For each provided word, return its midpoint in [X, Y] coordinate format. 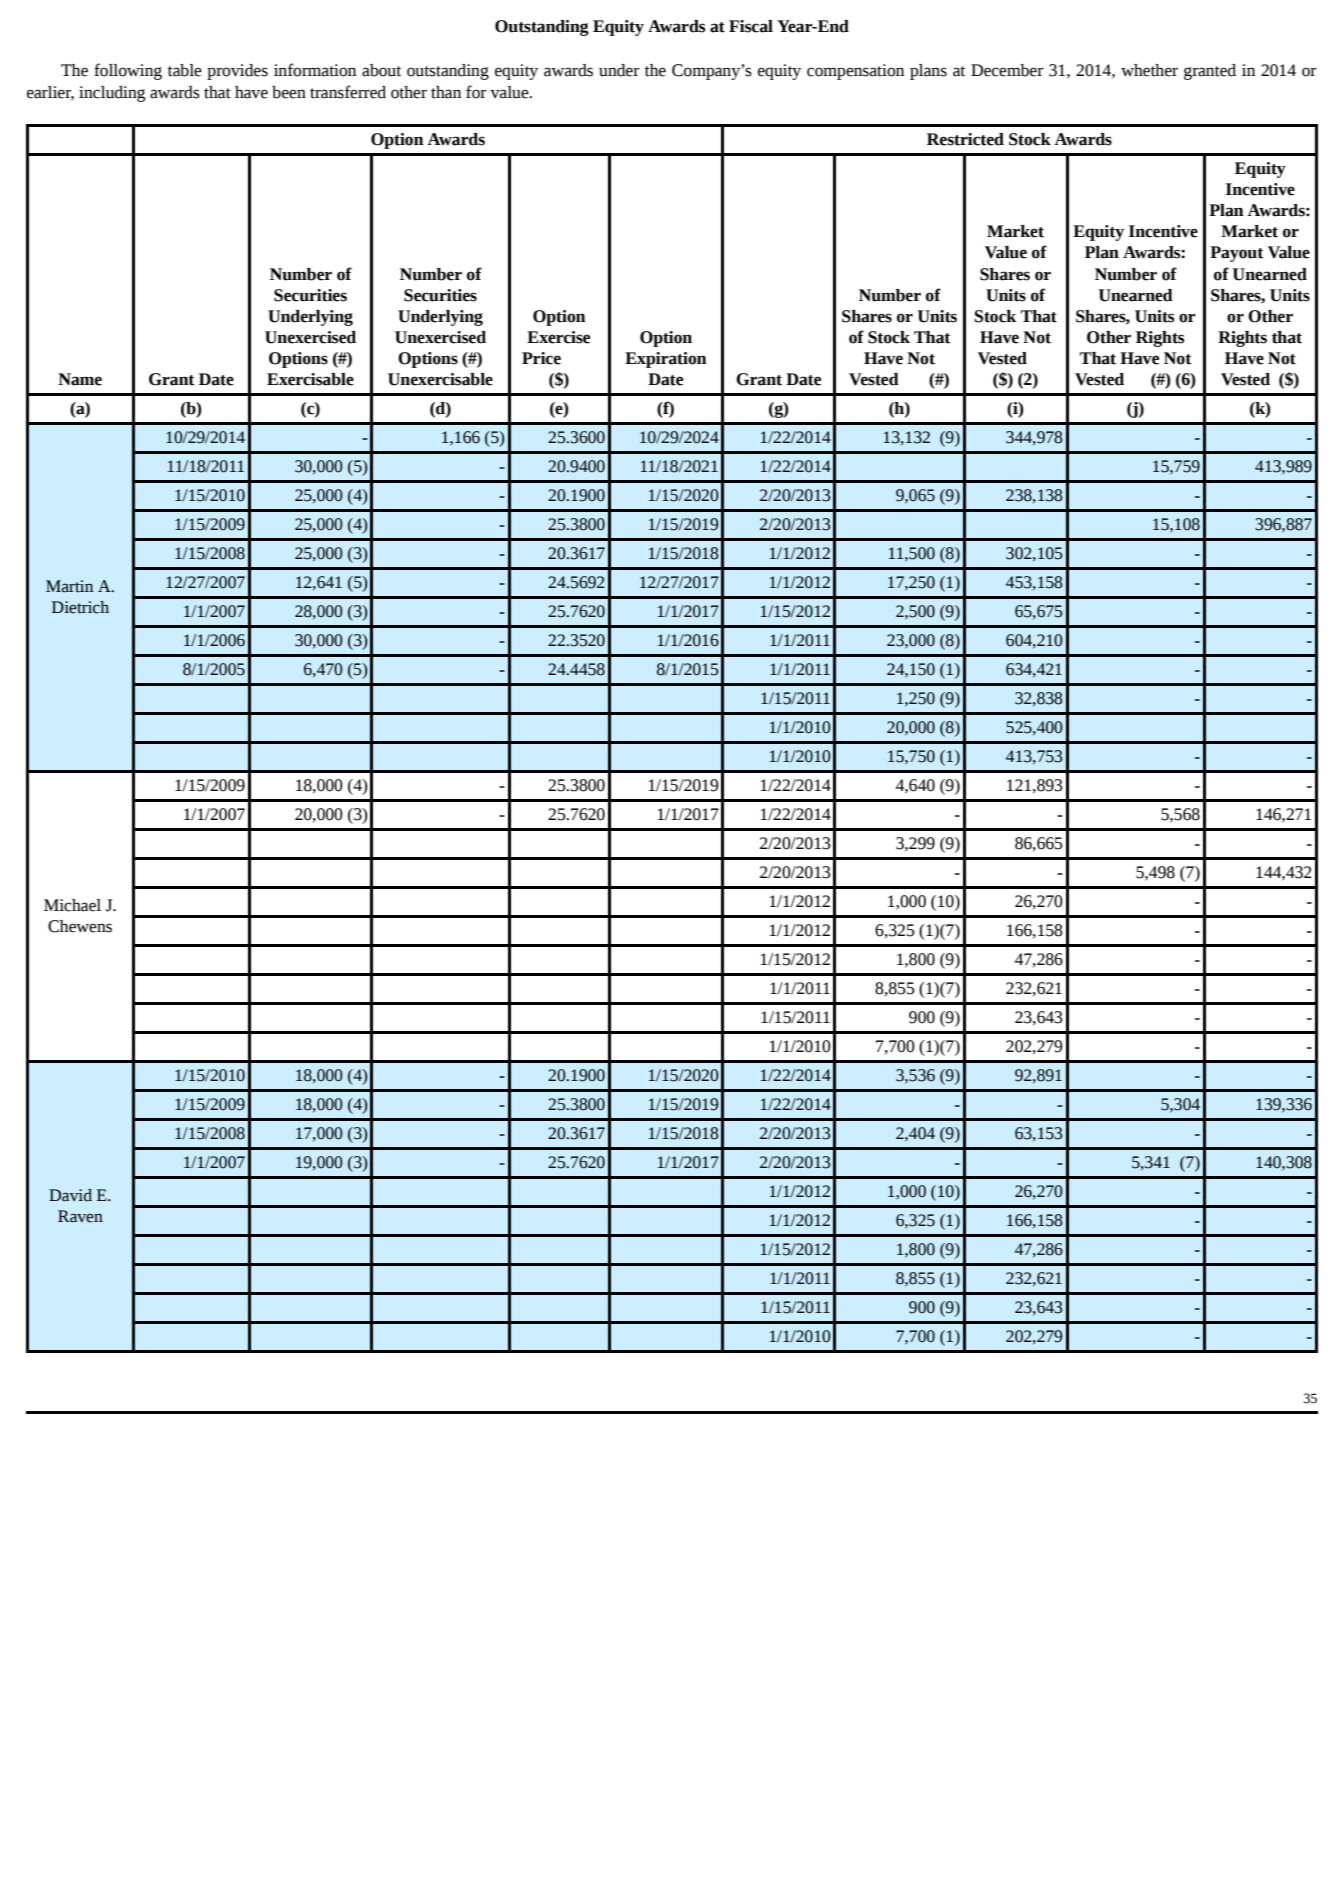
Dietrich [80, 607]
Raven [80, 1216]
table [185, 70]
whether [1149, 70]
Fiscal [751, 26]
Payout [1236, 254]
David [70, 1195]
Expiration [665, 360]
